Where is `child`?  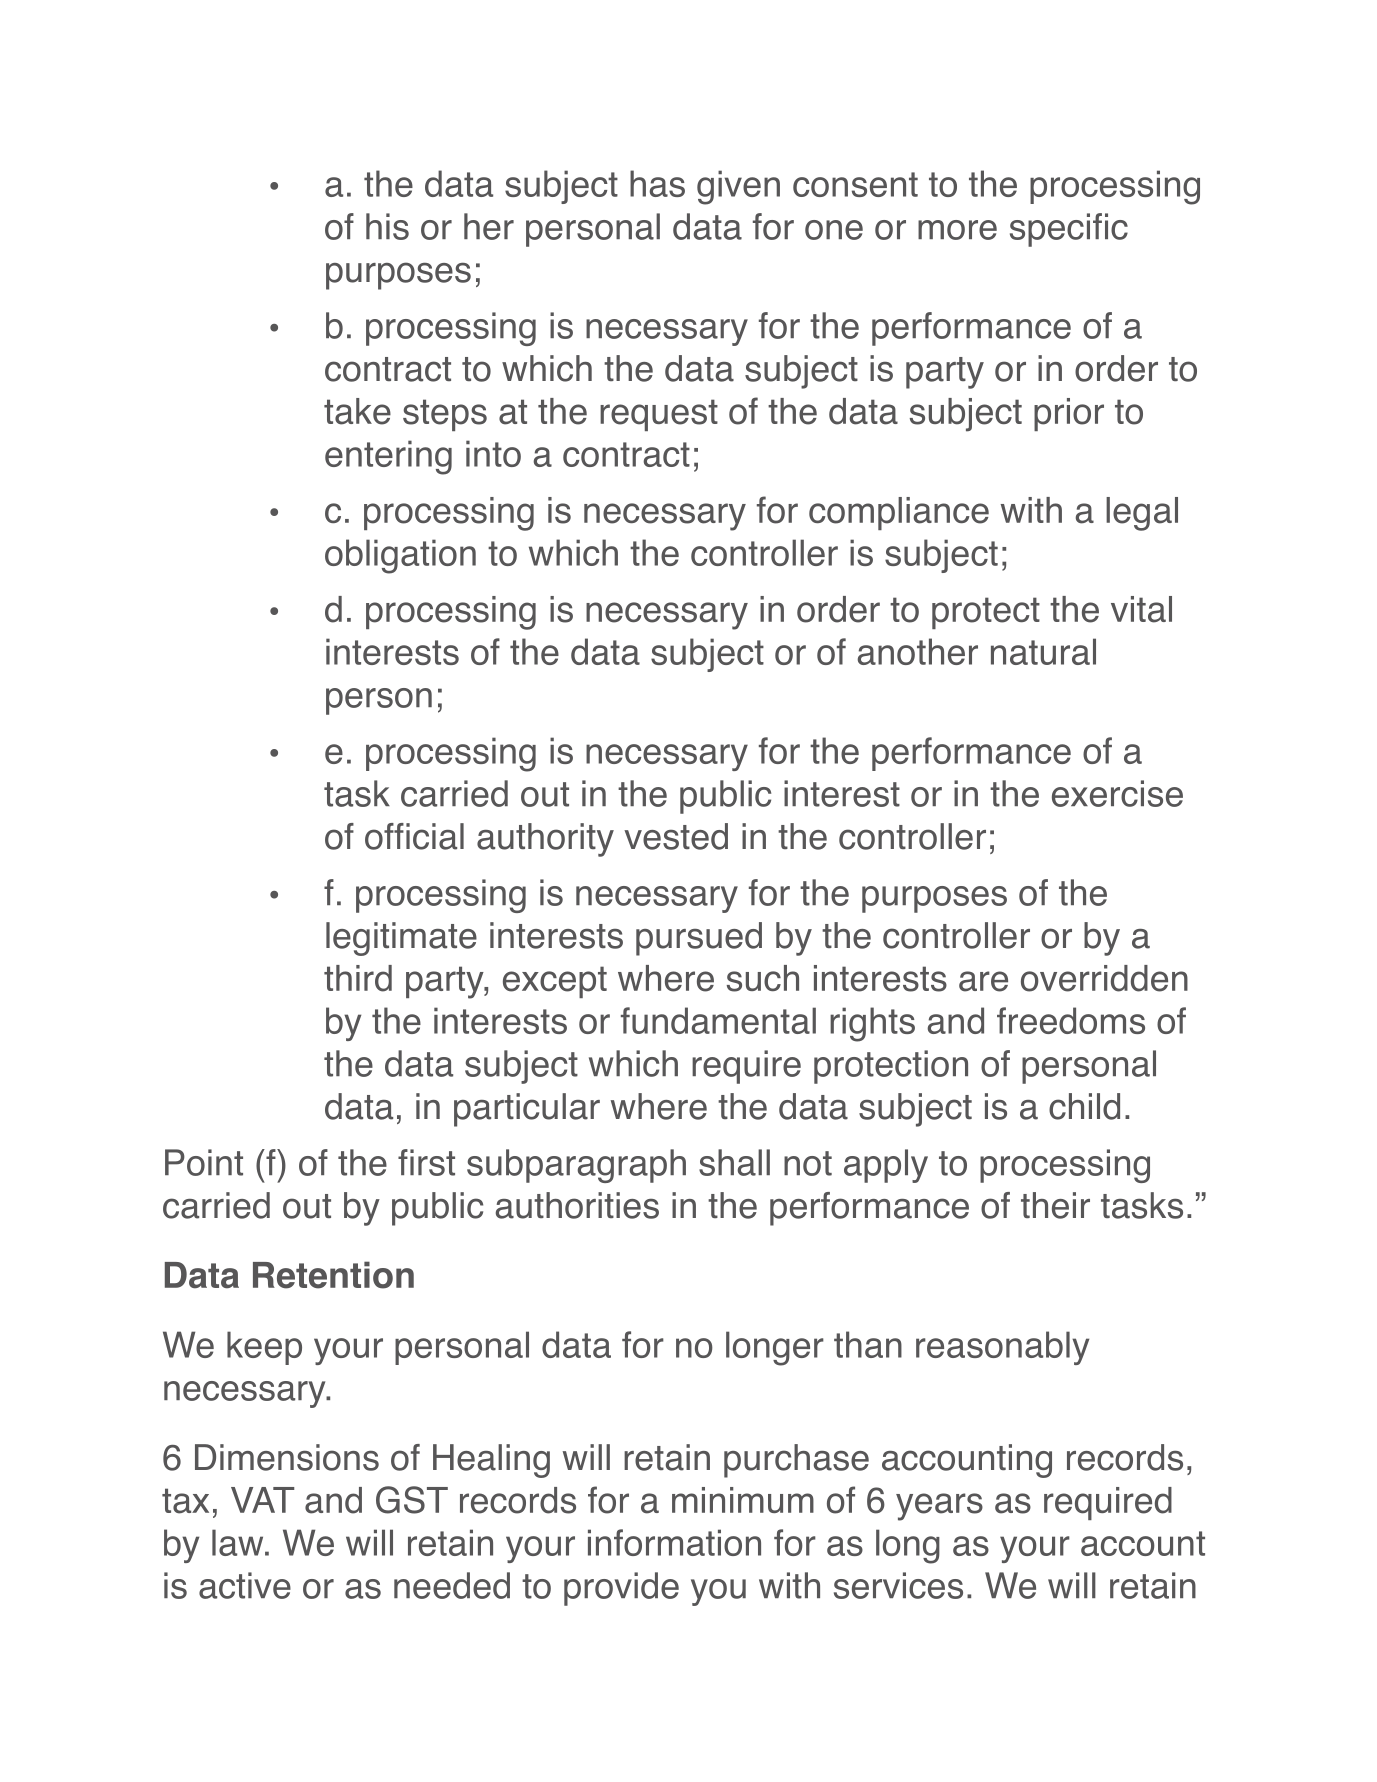
child is located at coordinates (1084, 1106).
